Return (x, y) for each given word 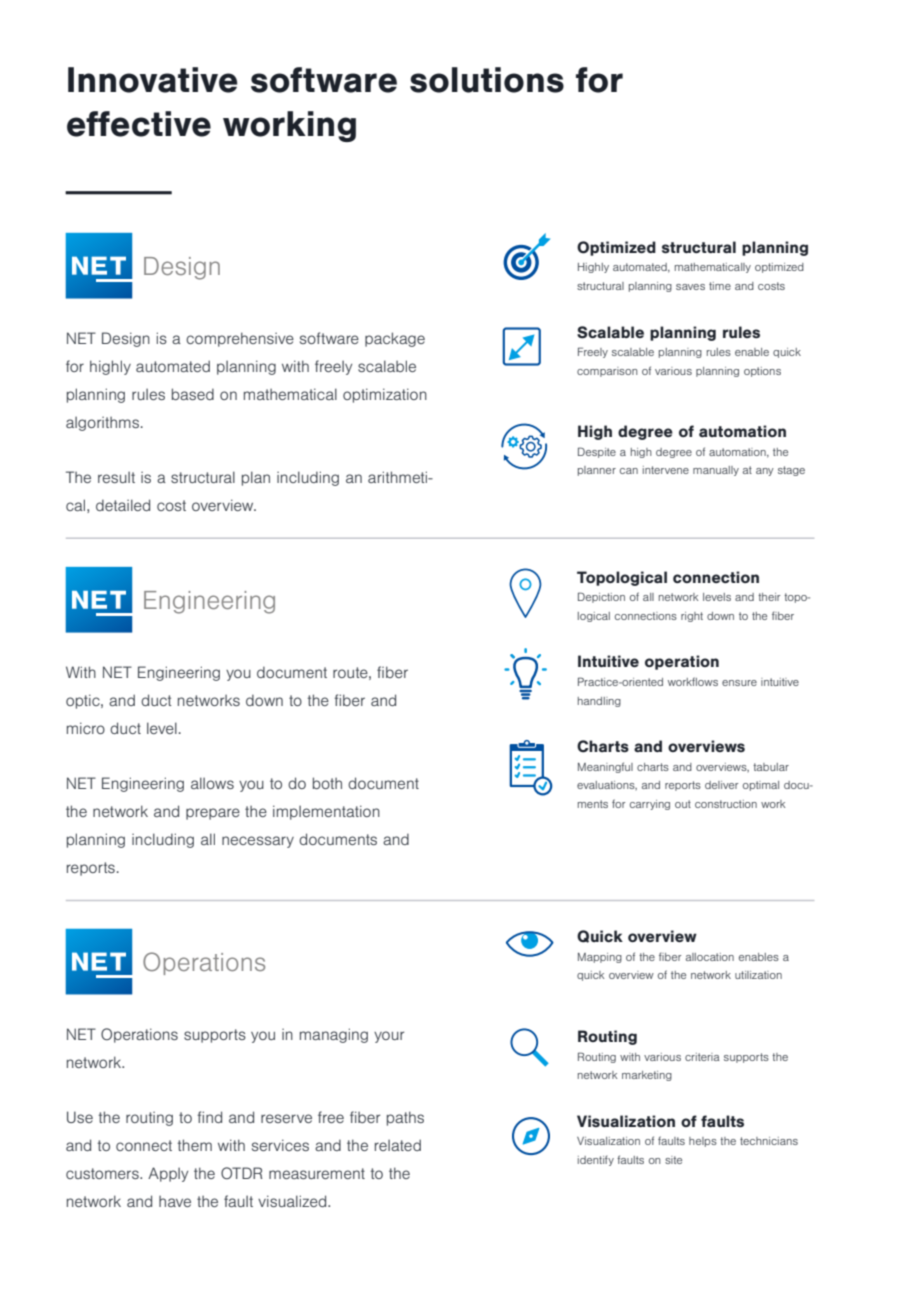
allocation (710, 957)
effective (139, 124)
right (692, 617)
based (193, 394)
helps (703, 1142)
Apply (168, 1174)
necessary (258, 842)
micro (86, 728)
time (720, 286)
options (762, 372)
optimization (385, 395)
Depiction (601, 597)
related (398, 1145)
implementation (326, 812)
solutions (487, 80)
